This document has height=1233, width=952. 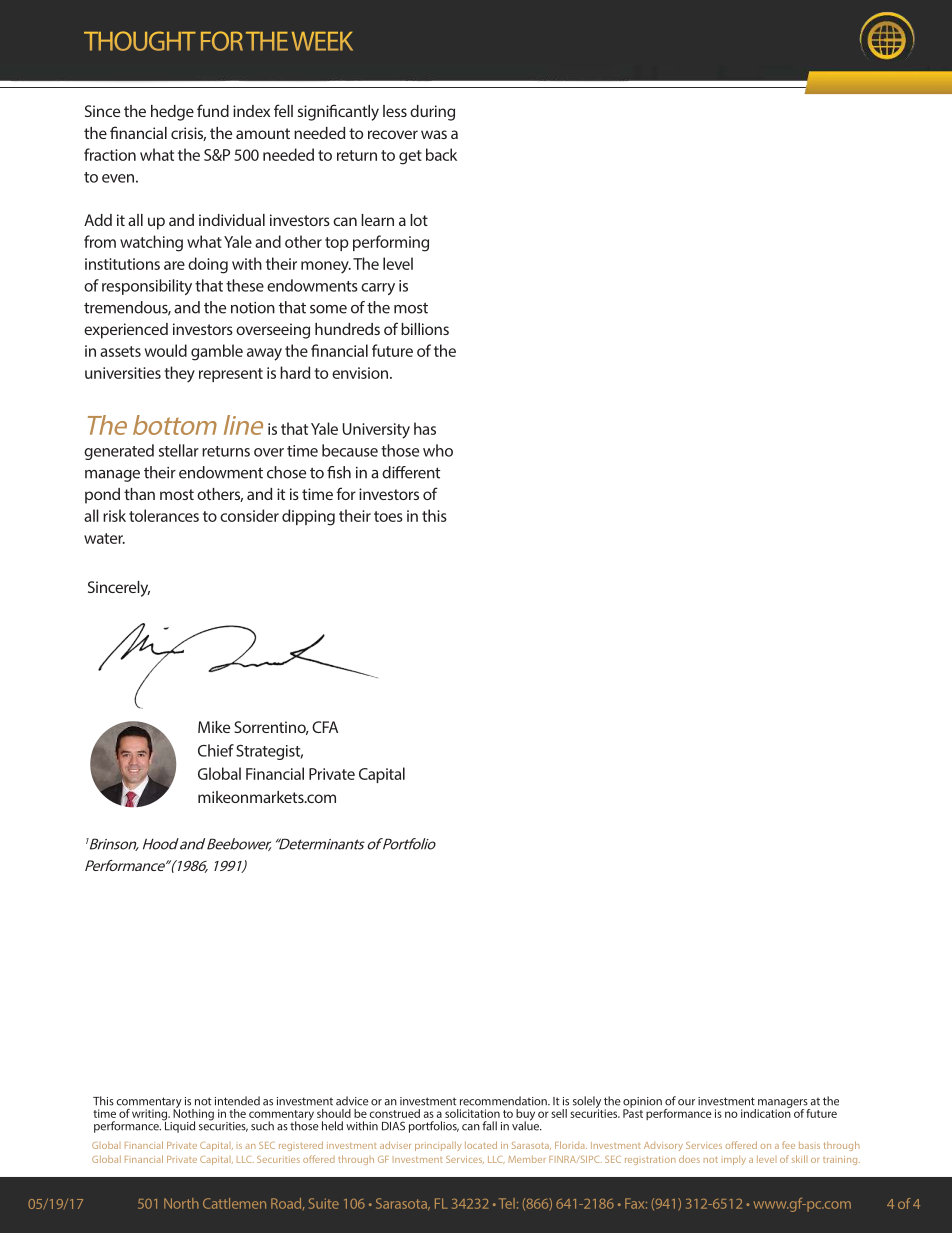 I want to click on North, so click(x=181, y=1203).
